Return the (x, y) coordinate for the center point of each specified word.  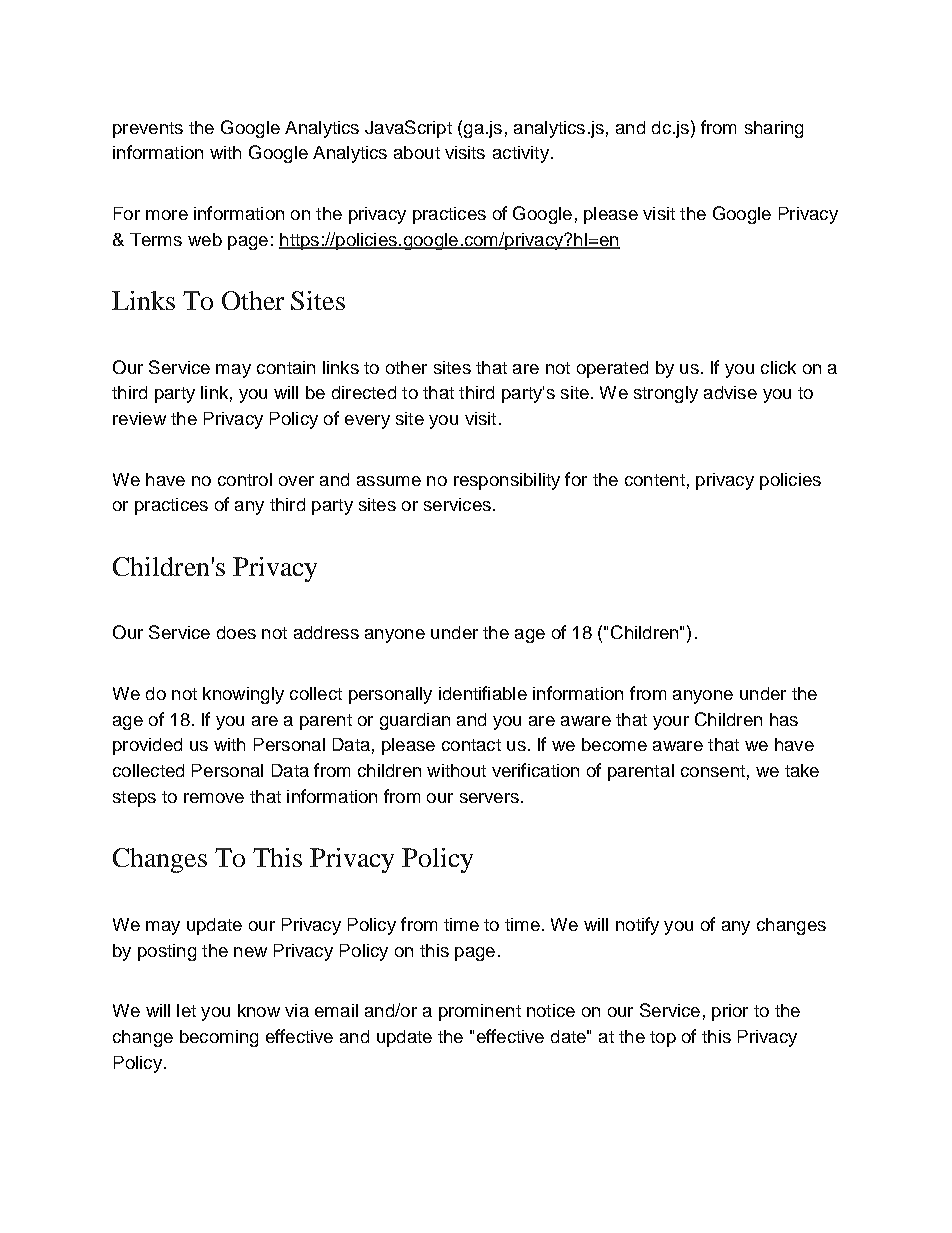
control (245, 479)
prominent (480, 1012)
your (671, 723)
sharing (774, 129)
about (417, 152)
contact (471, 745)
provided (147, 746)
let (186, 1010)
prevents (148, 130)
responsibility (507, 481)
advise (730, 392)
